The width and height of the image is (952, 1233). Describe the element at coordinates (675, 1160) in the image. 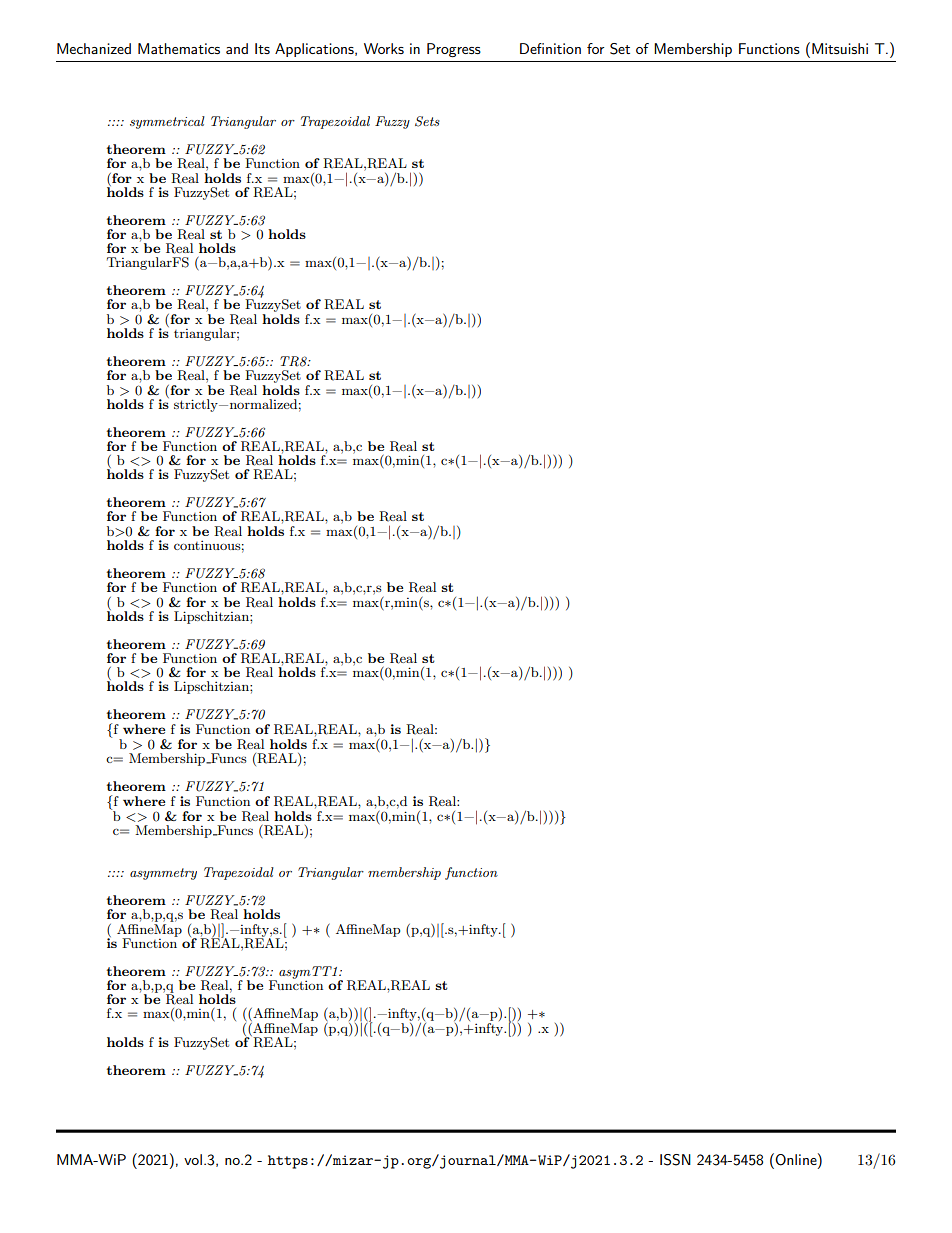

I see `ISSN` at that location.
